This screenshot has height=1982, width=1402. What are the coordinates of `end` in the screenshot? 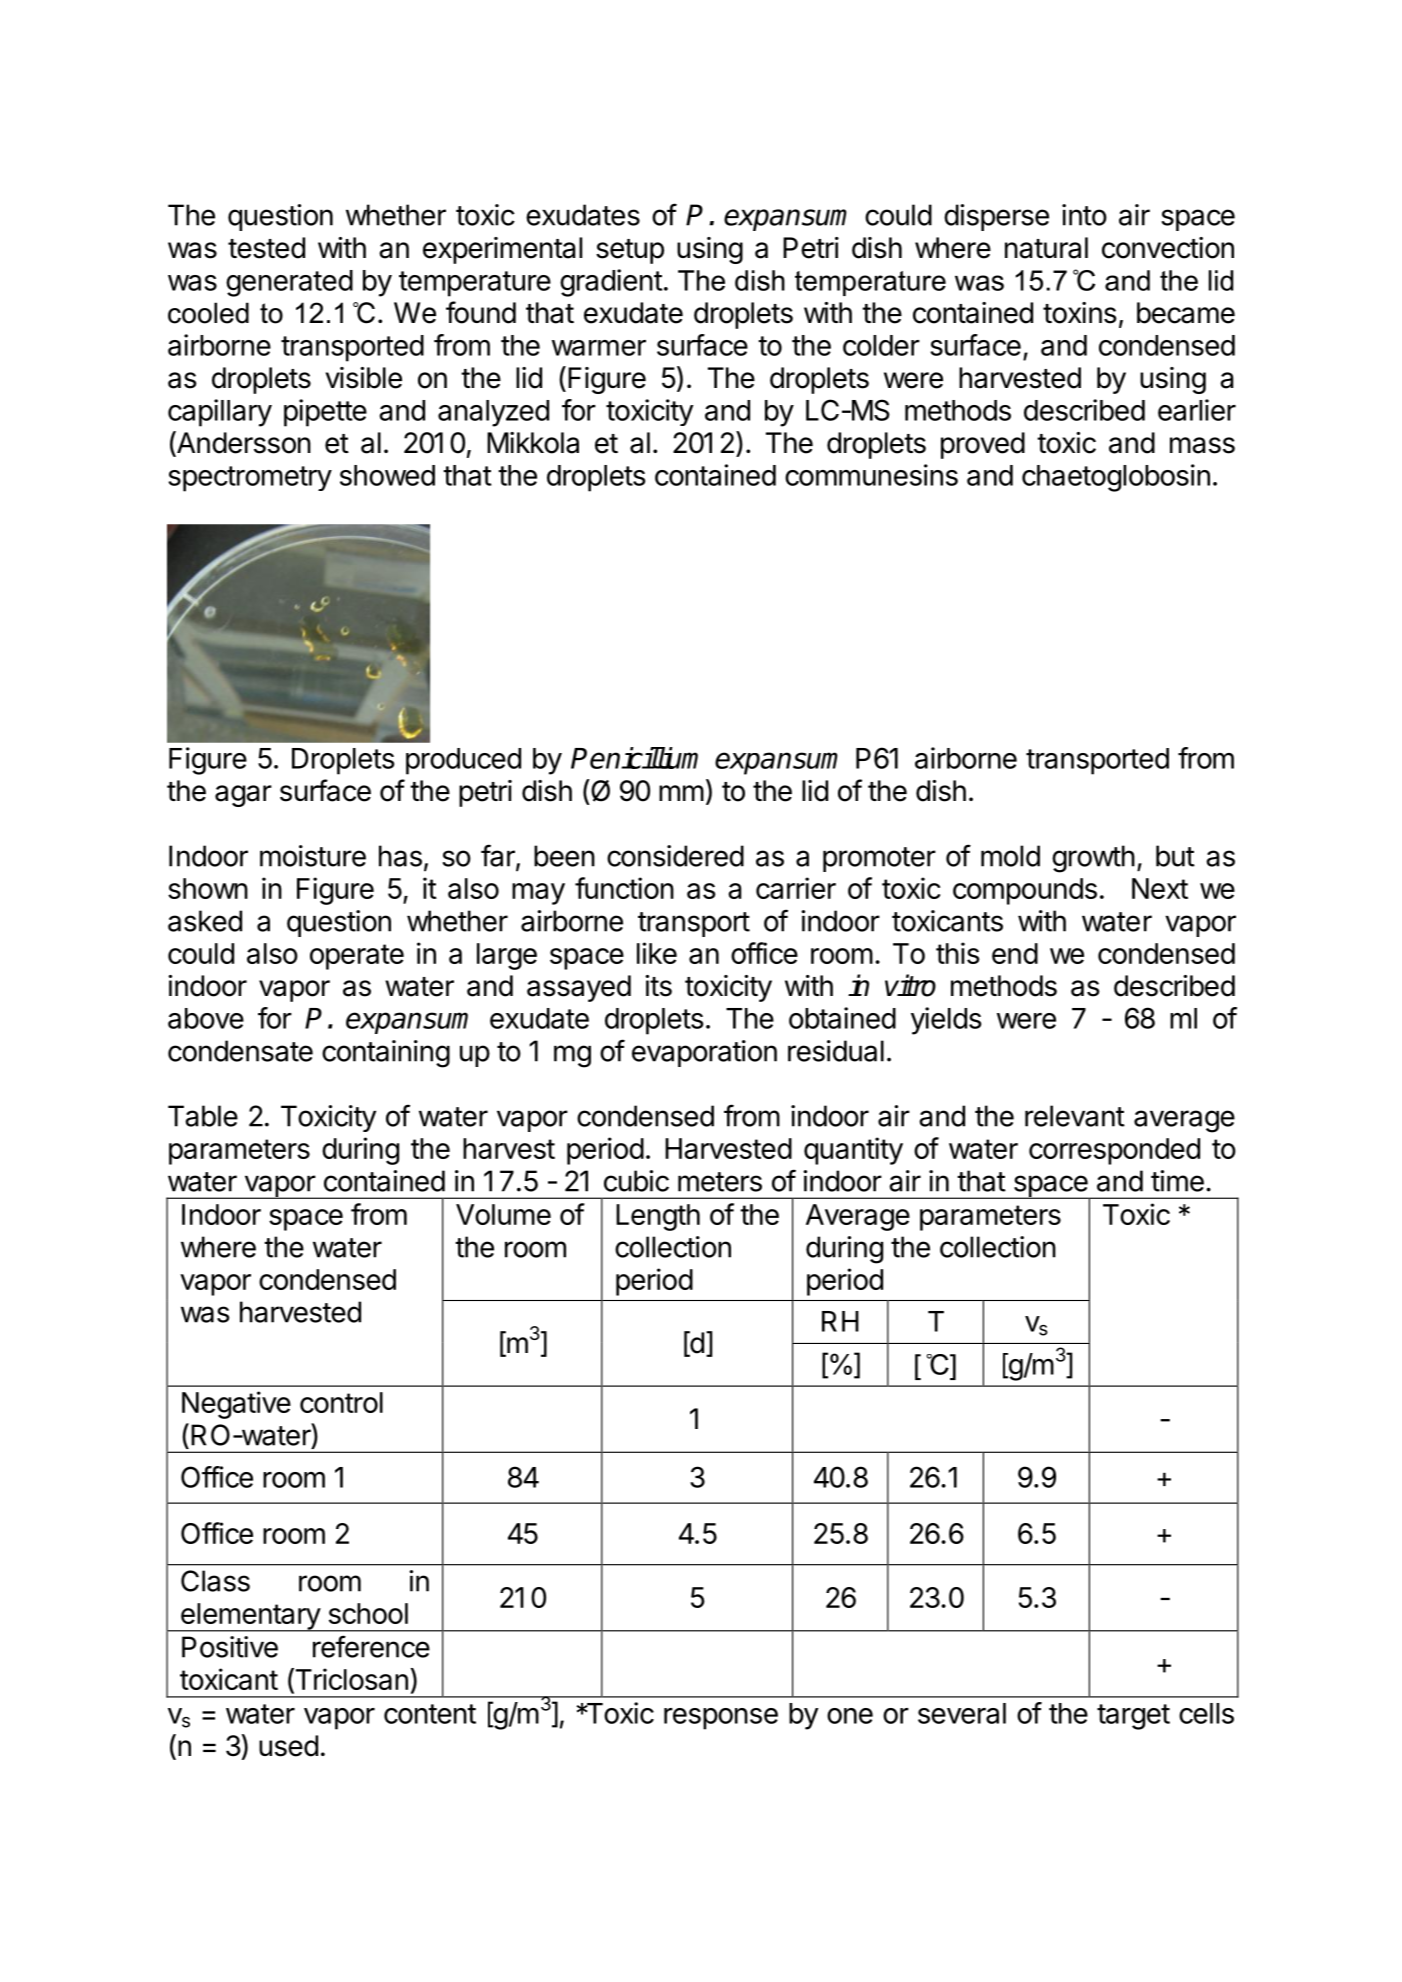 It's located at (1015, 953).
